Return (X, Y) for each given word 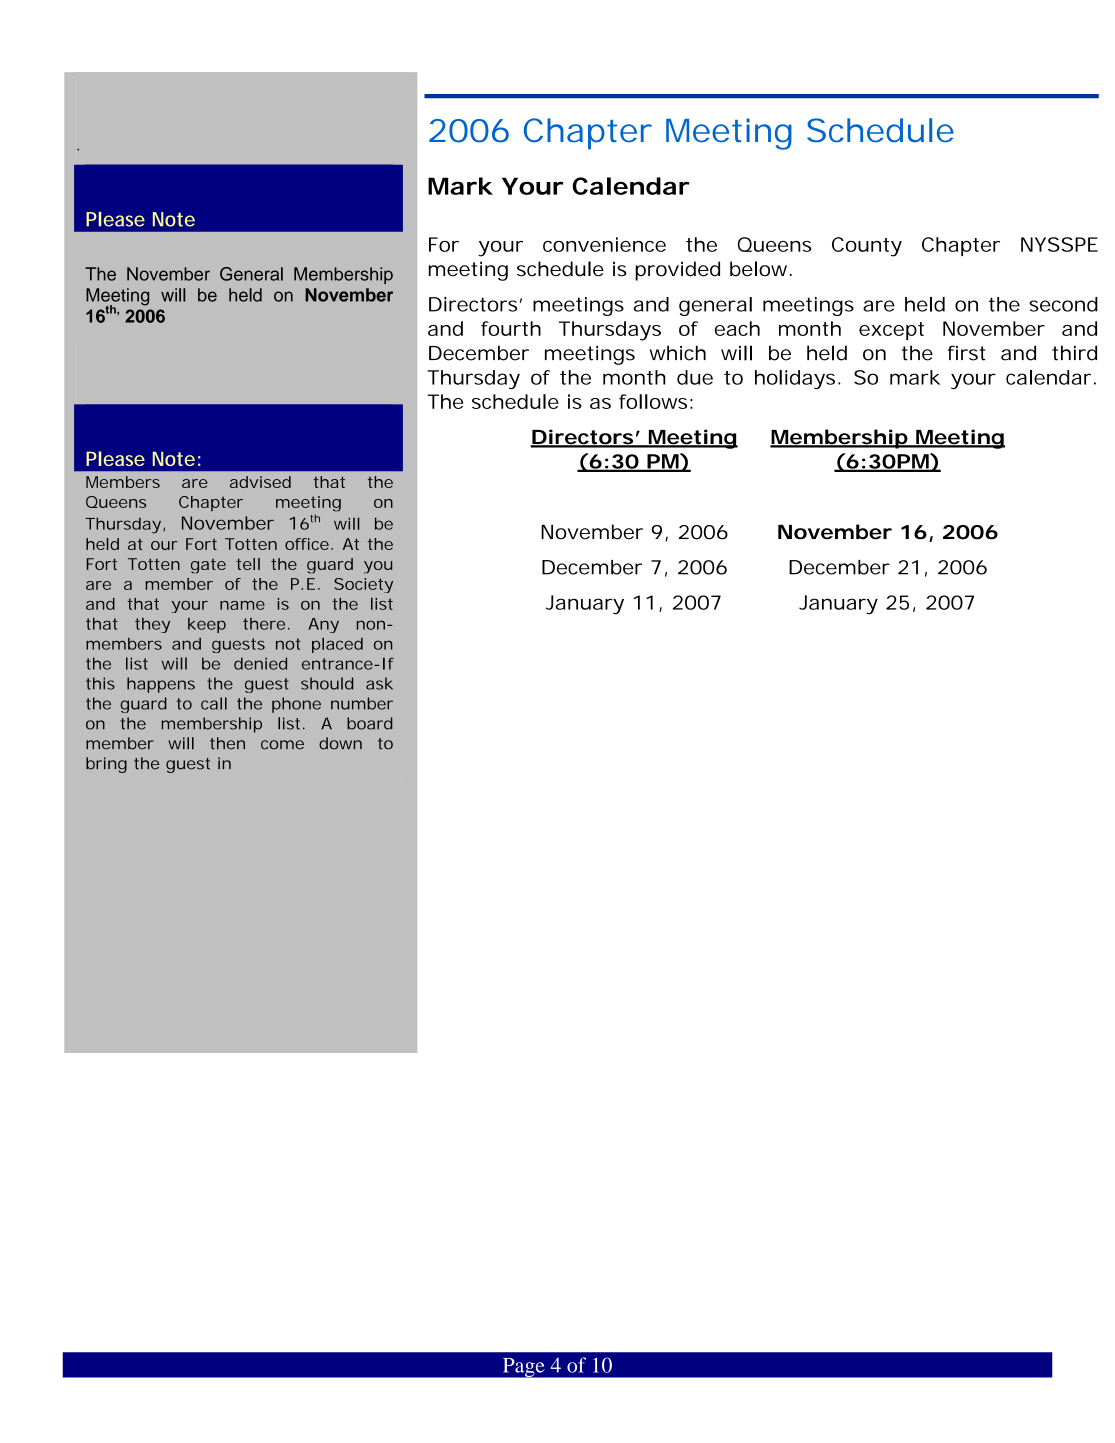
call (214, 703)
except (891, 331)
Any (323, 625)
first (967, 353)
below (758, 269)
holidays (795, 379)
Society (363, 585)
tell (248, 564)
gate (208, 566)
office (307, 544)
